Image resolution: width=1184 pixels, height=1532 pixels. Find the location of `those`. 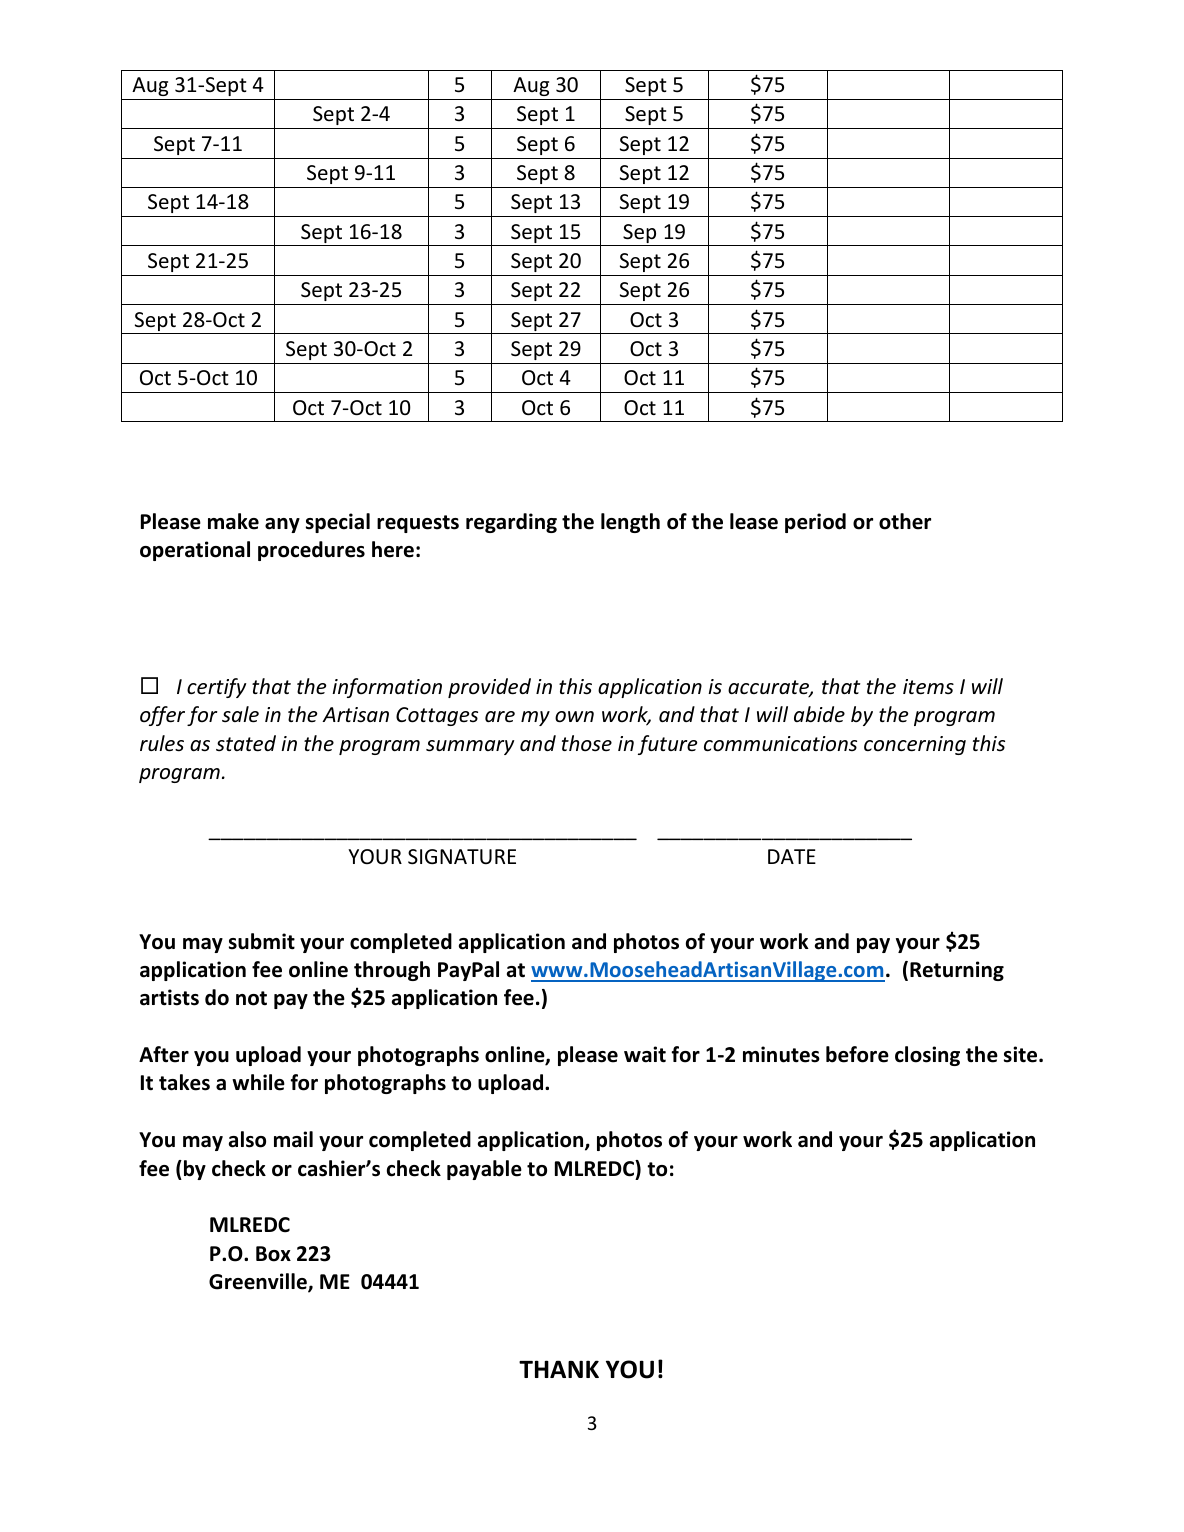

those is located at coordinates (587, 743).
